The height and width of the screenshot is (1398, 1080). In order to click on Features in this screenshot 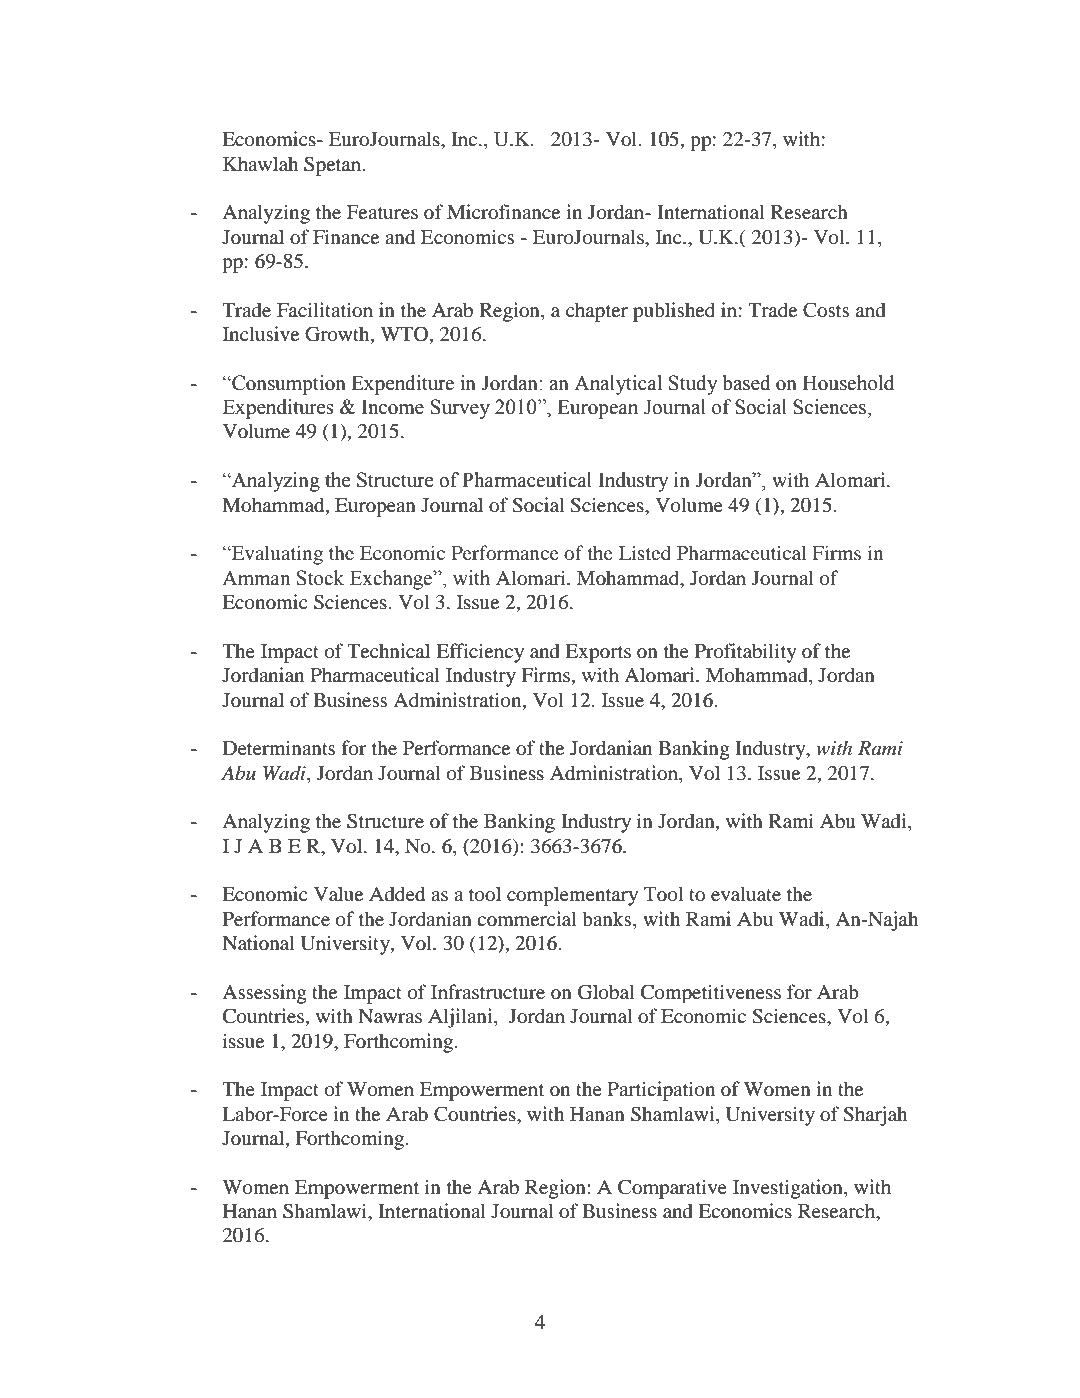, I will do `click(382, 212)`.
